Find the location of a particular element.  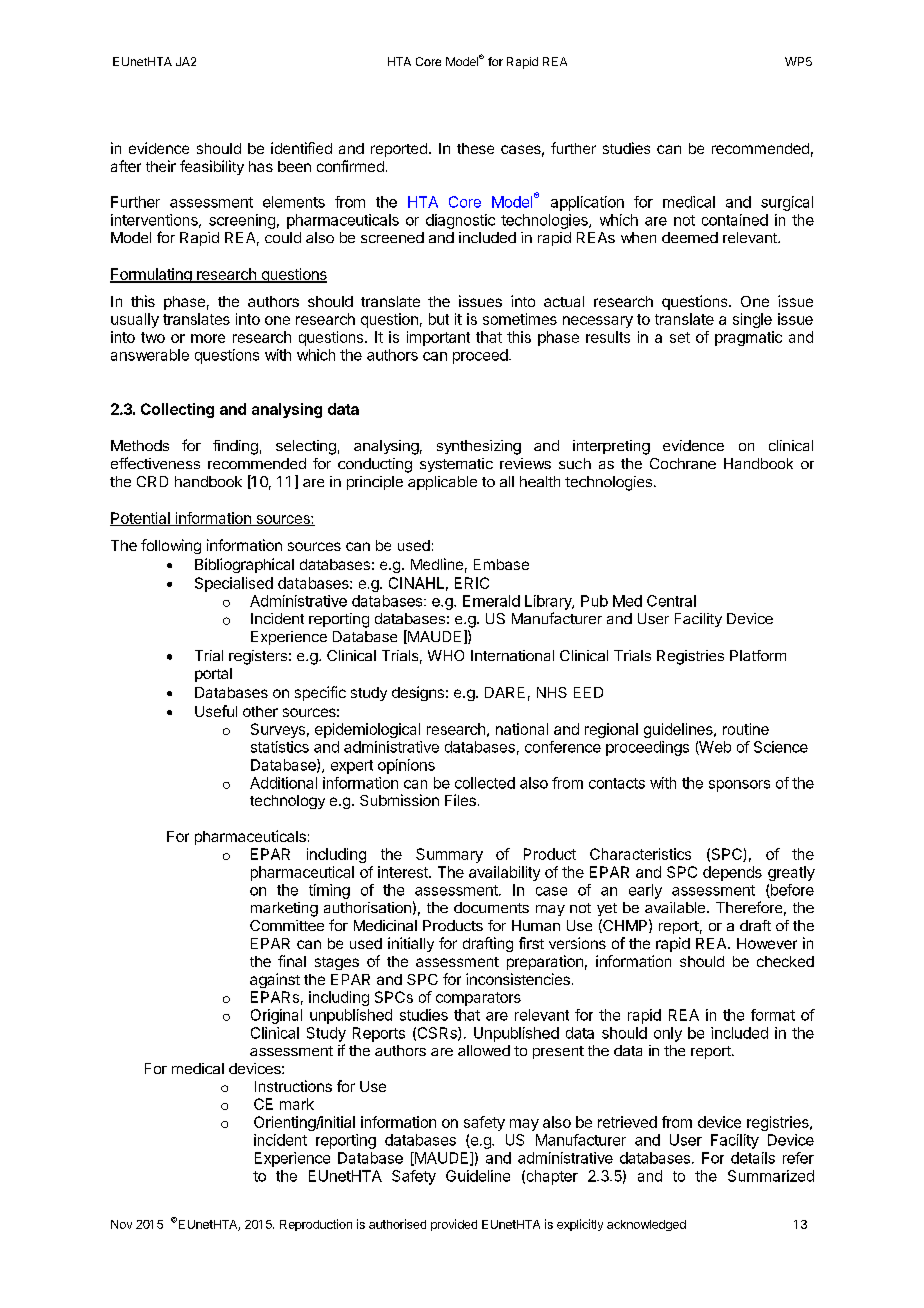

Specialised is located at coordinates (234, 584).
